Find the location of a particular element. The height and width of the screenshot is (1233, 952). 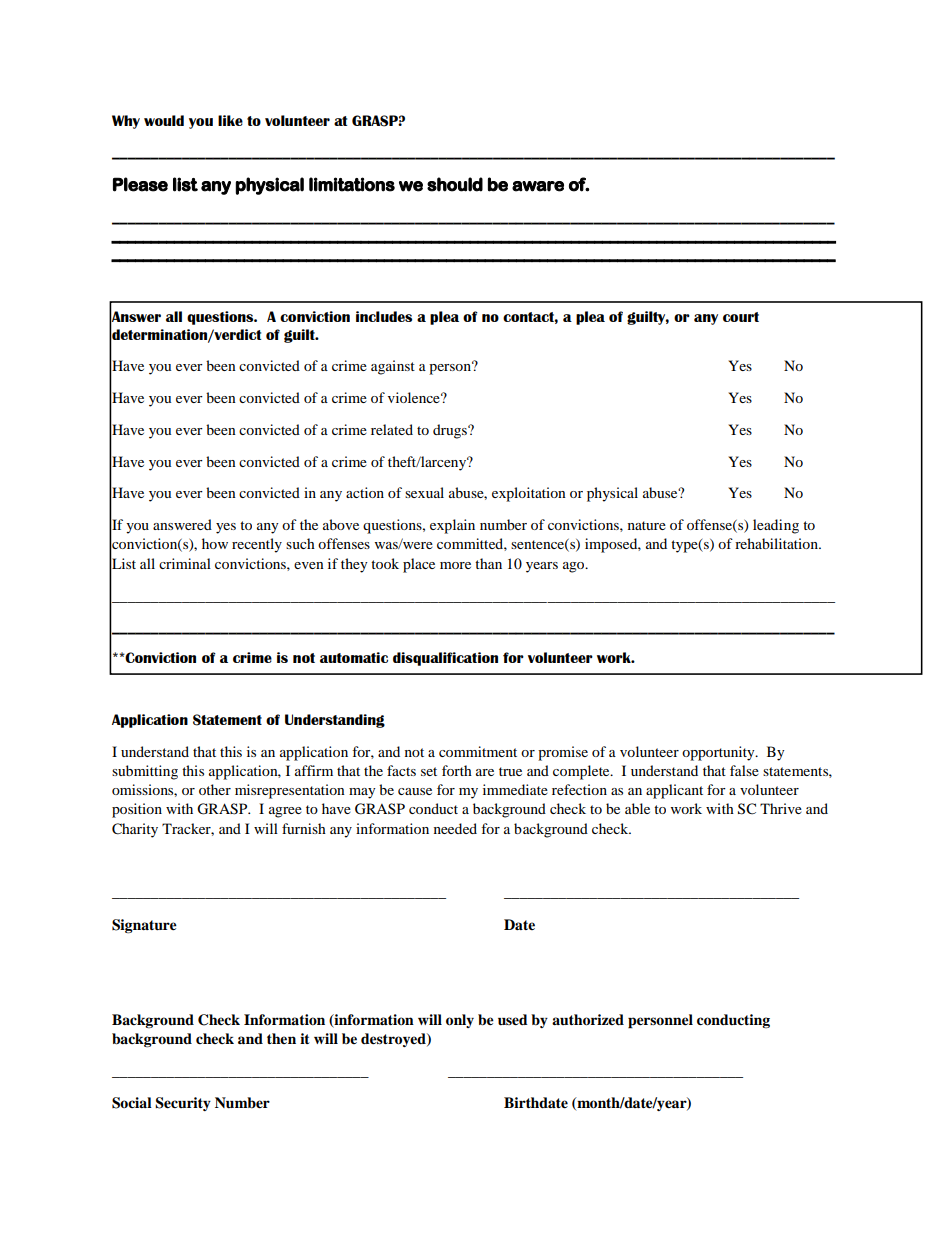

criminal is located at coordinates (185, 563).
